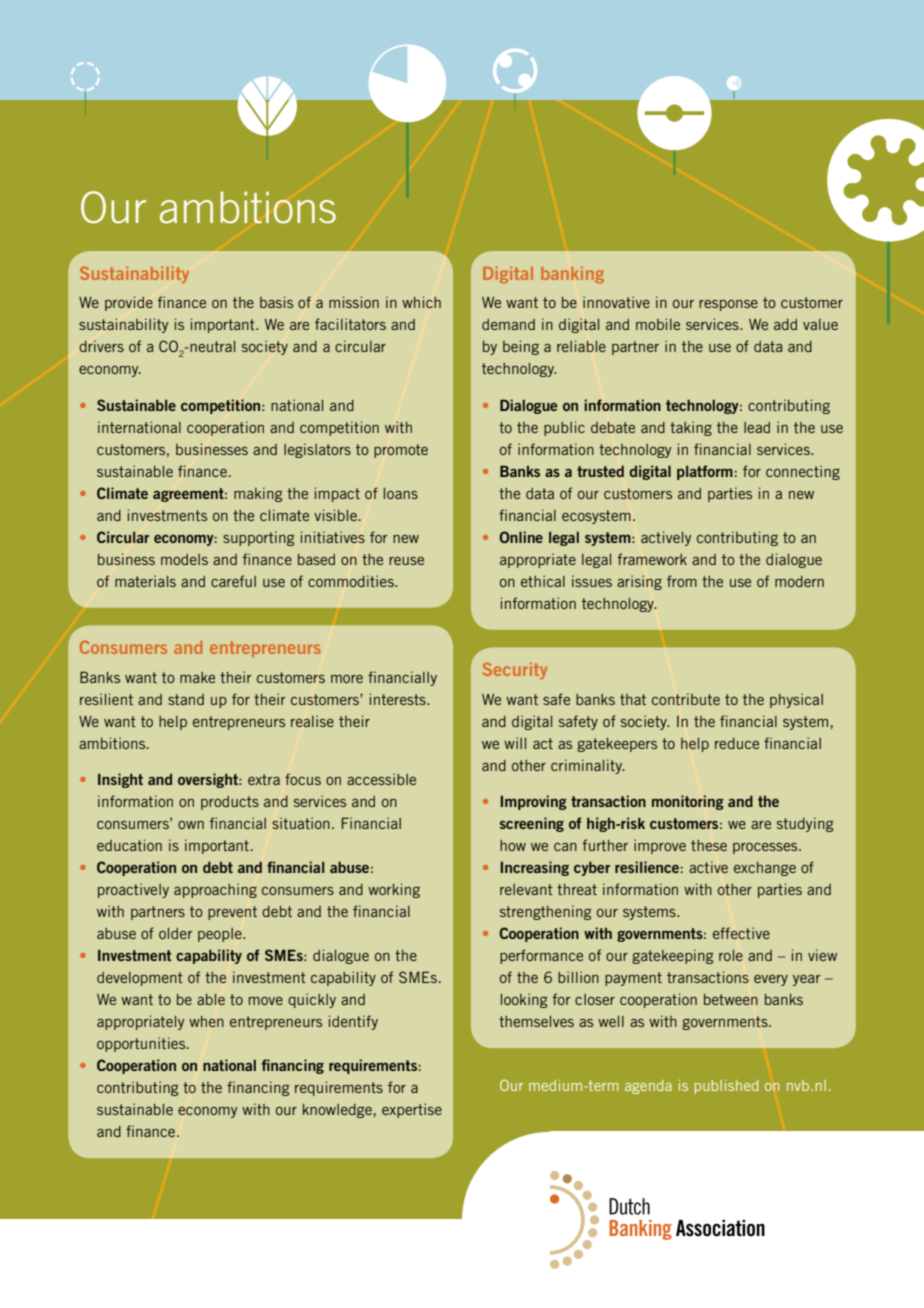  What do you see at coordinates (191, 825) in the page?
I see `own` at bounding box center [191, 825].
